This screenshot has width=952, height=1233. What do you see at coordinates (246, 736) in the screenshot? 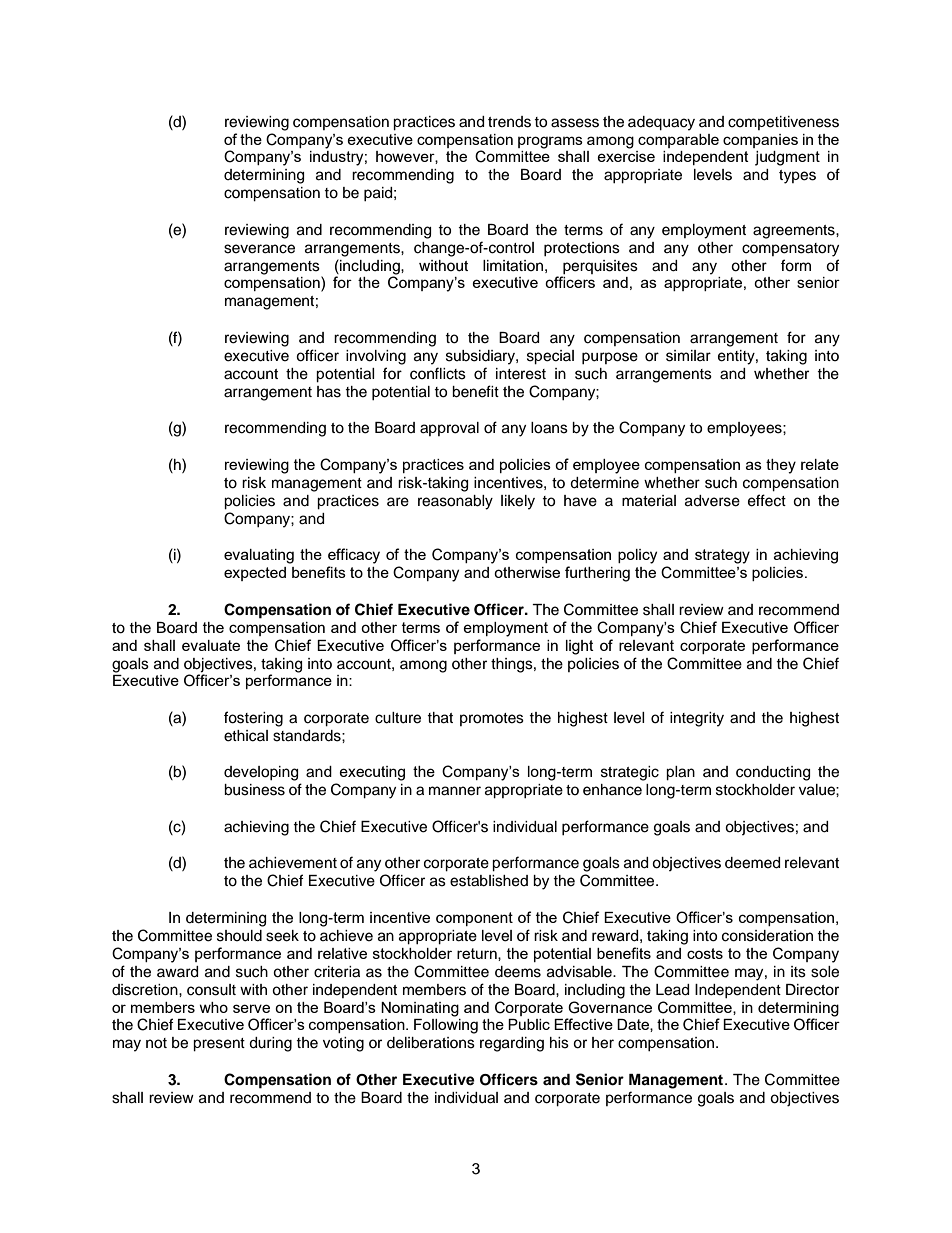
I see `ethical` at bounding box center [246, 736].
